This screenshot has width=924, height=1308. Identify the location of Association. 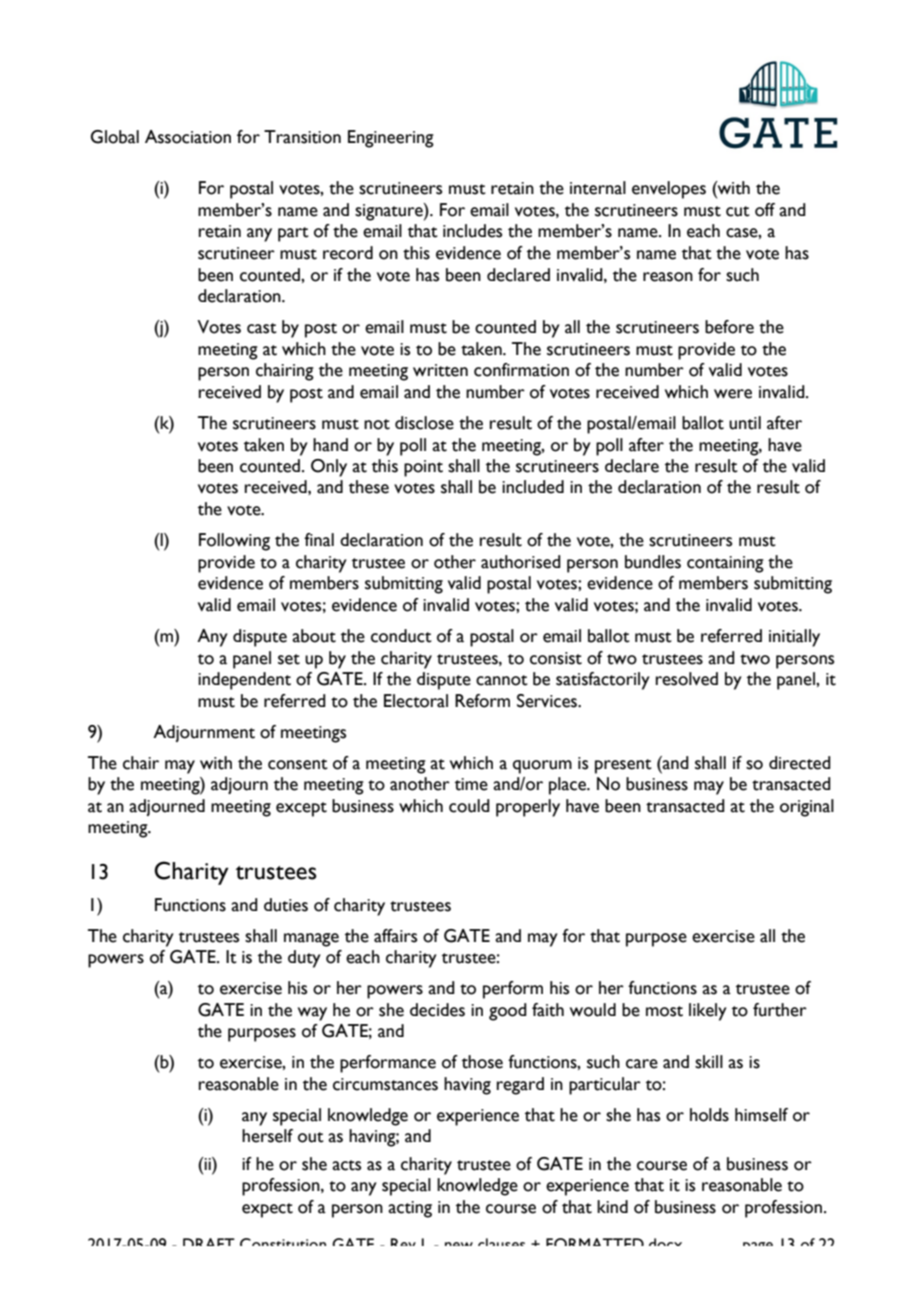
(188, 137).
